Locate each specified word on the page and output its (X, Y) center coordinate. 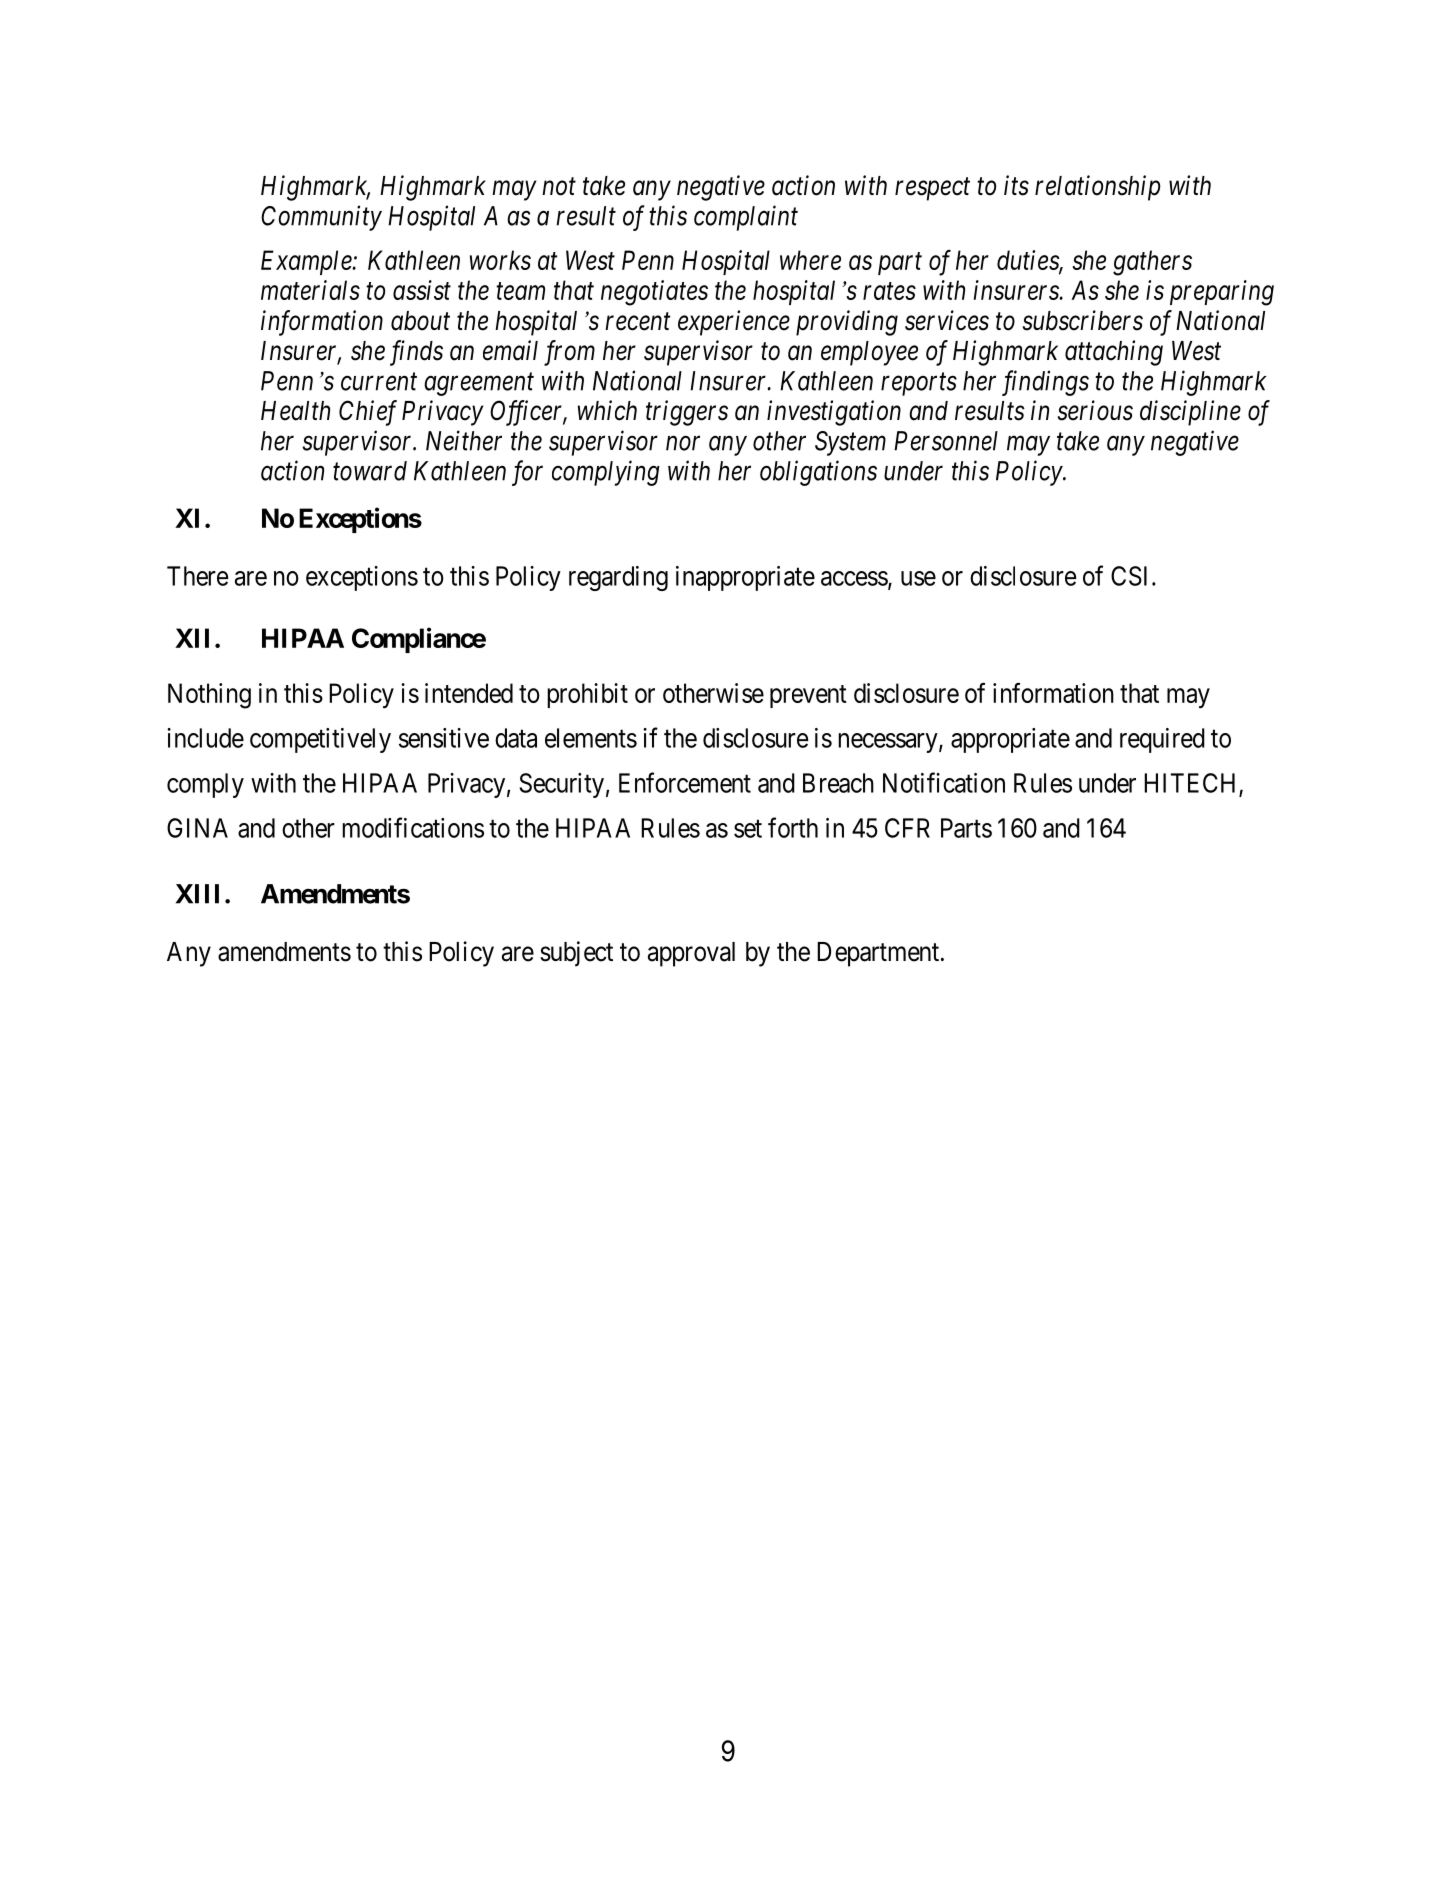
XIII (197, 894)
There (197, 576)
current (379, 382)
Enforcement (685, 782)
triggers (687, 413)
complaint (746, 218)
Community (321, 218)
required (1162, 740)
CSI (1132, 576)
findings (1045, 383)
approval (691, 954)
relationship (1098, 188)
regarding (618, 578)
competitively (320, 740)
